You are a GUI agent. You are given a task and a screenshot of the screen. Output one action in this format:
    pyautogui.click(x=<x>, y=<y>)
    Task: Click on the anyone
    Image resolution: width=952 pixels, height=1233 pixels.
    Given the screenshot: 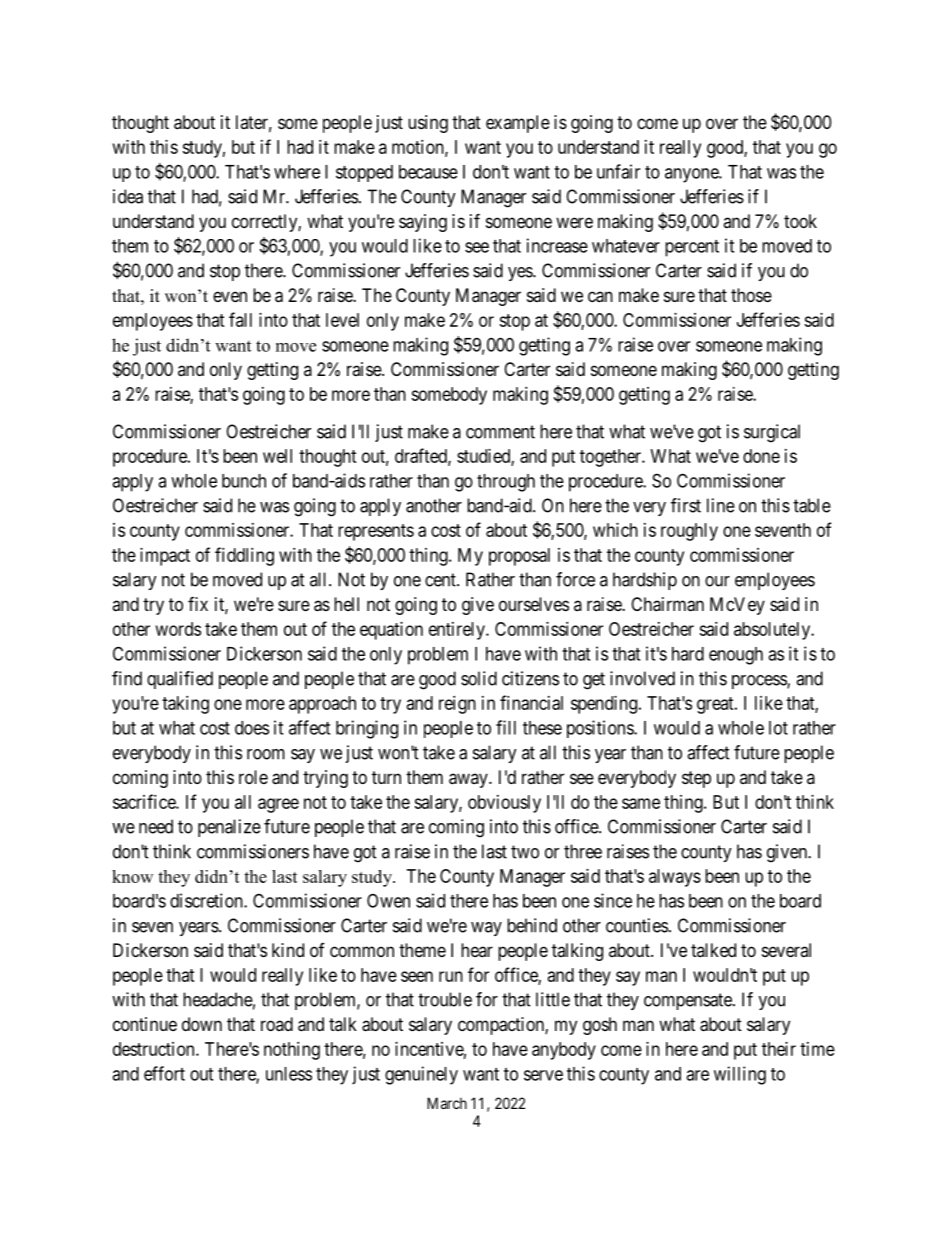 What is the action you would take?
    pyautogui.click(x=692, y=175)
